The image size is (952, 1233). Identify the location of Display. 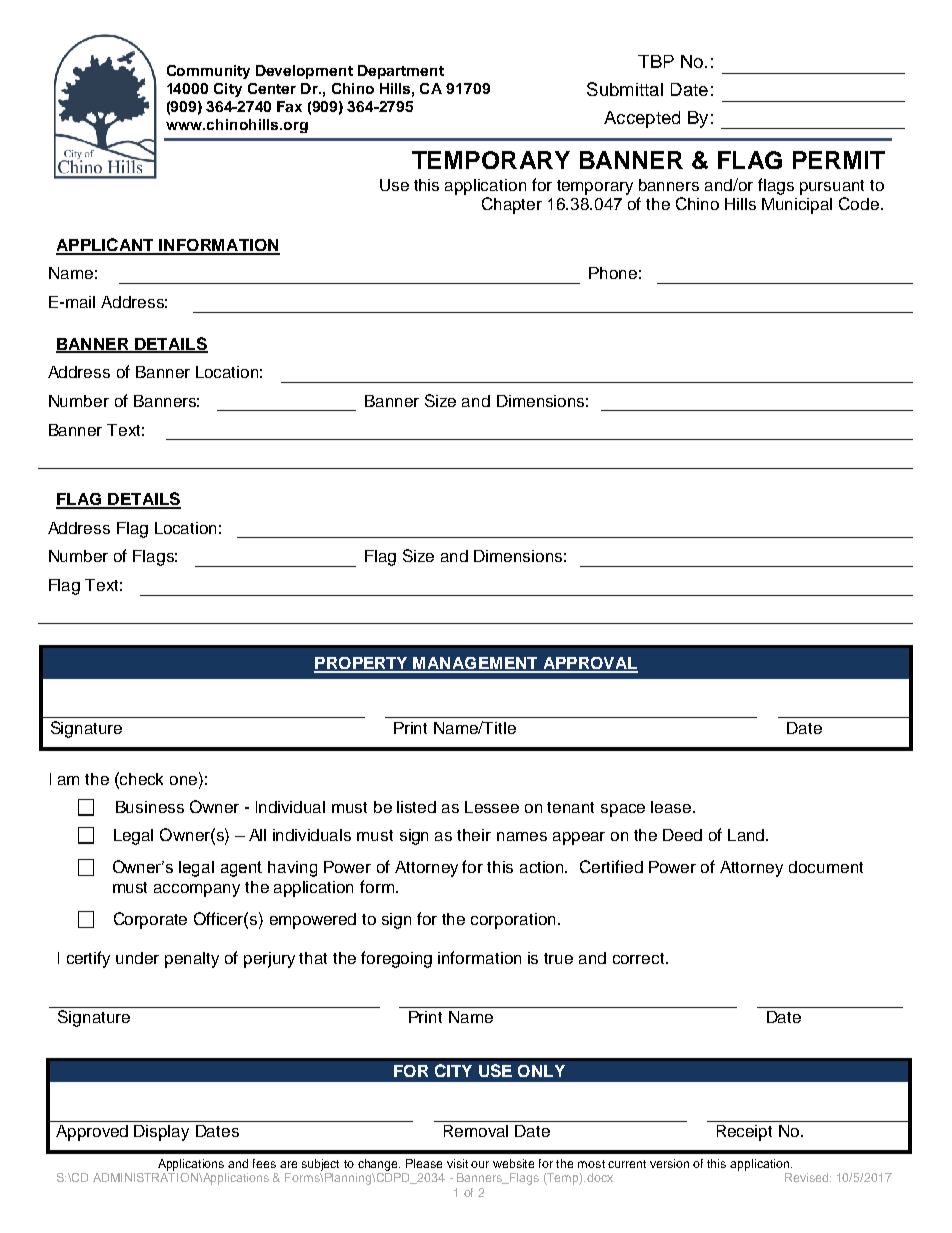
(161, 1133).
